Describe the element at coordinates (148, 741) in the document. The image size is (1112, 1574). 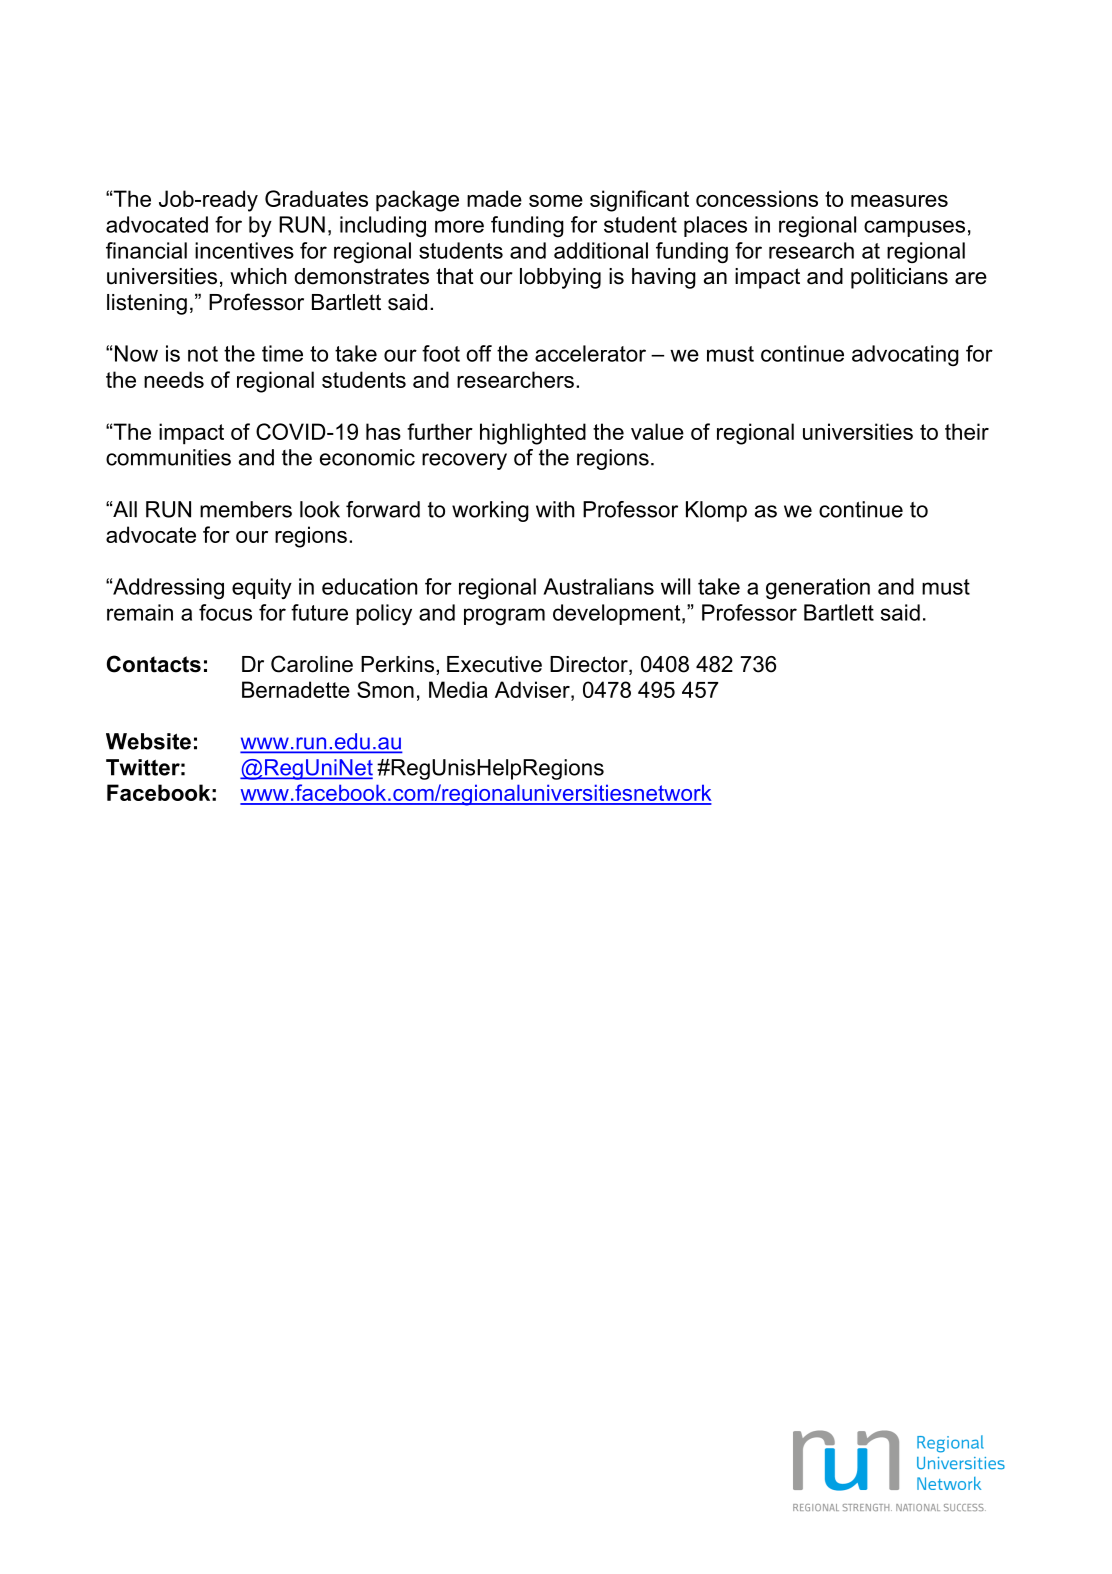
I see `Website` at that location.
